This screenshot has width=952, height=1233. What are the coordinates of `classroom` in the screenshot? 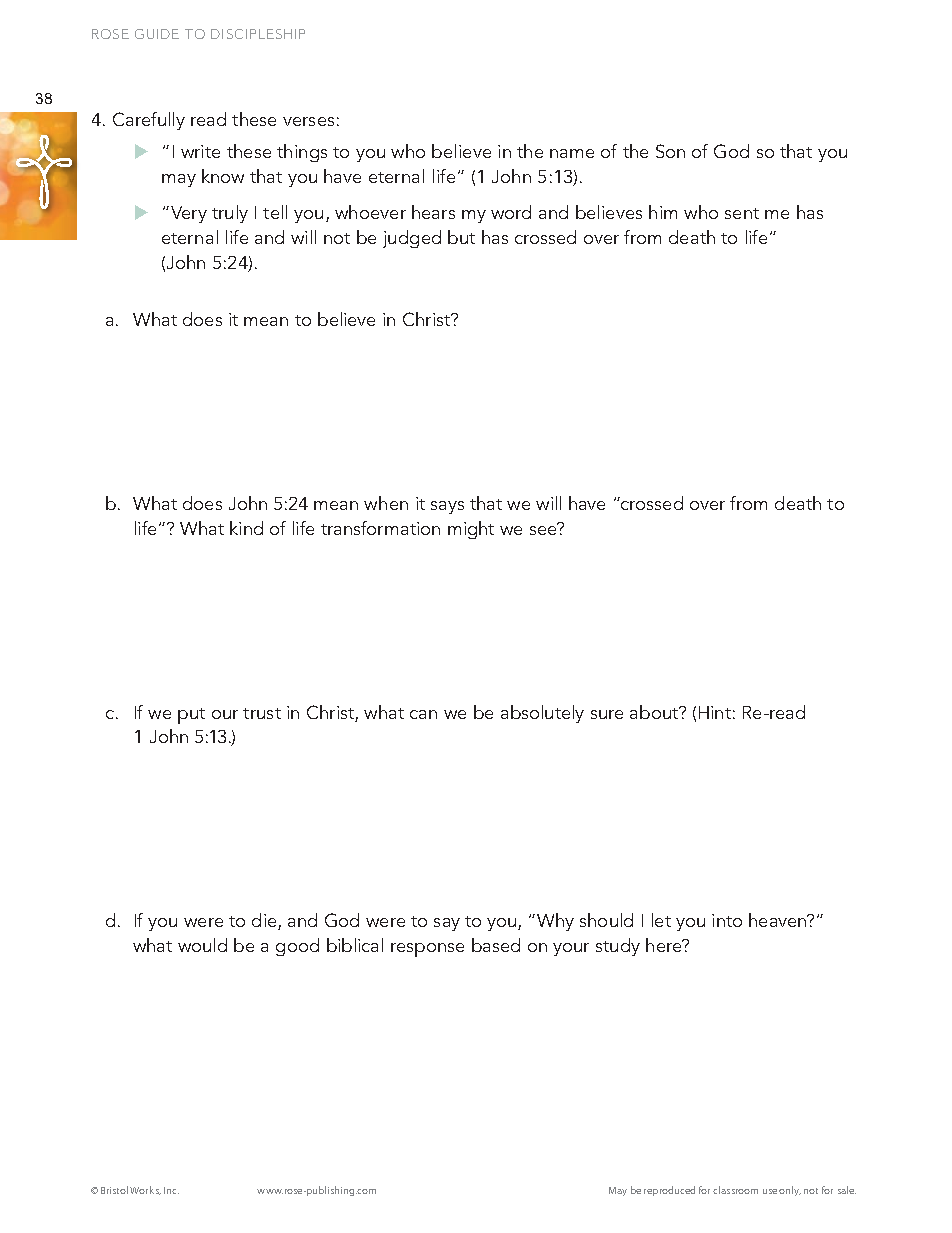 It's located at (735, 1190).
